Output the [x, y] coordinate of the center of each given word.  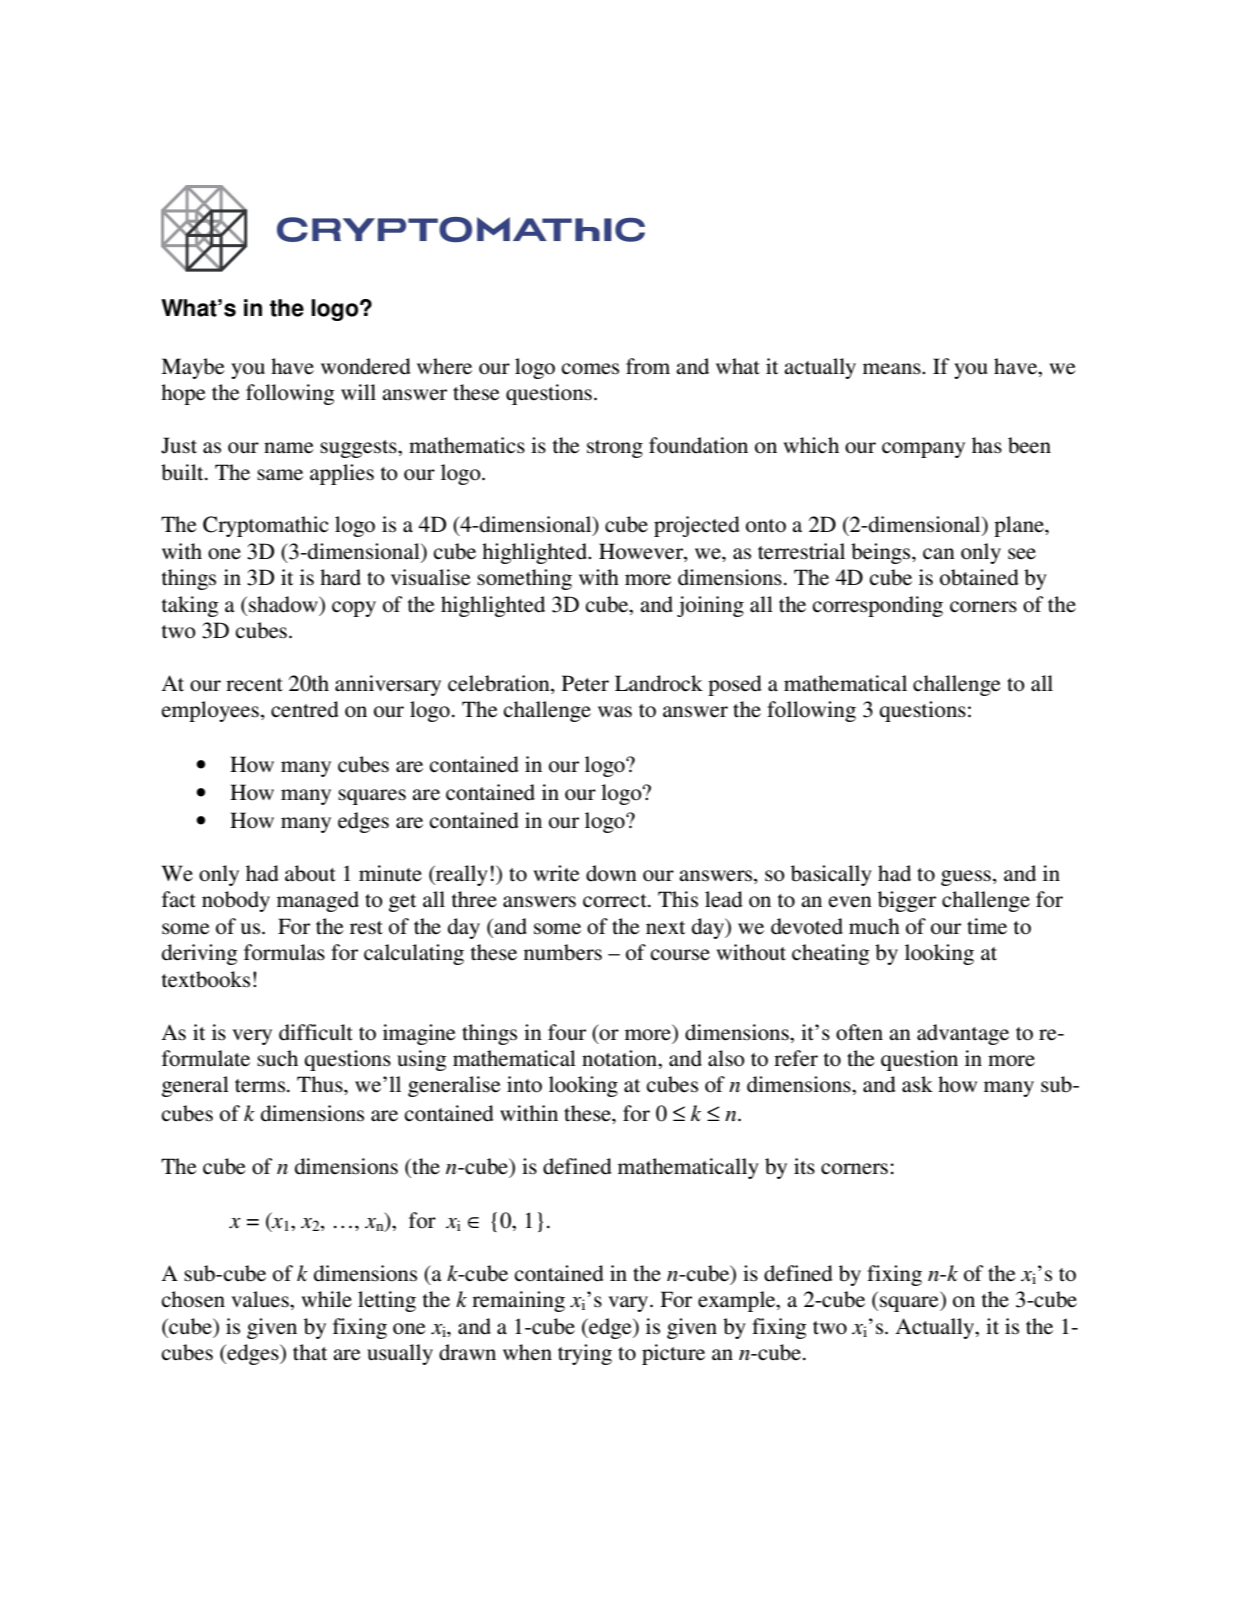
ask [917, 1084]
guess [966, 878]
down [611, 873]
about [310, 873]
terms [260, 1086]
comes [590, 369]
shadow [284, 604]
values [261, 1299]
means [893, 369]
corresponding [878, 606]
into [524, 1084]
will [358, 392]
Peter [585, 683]
